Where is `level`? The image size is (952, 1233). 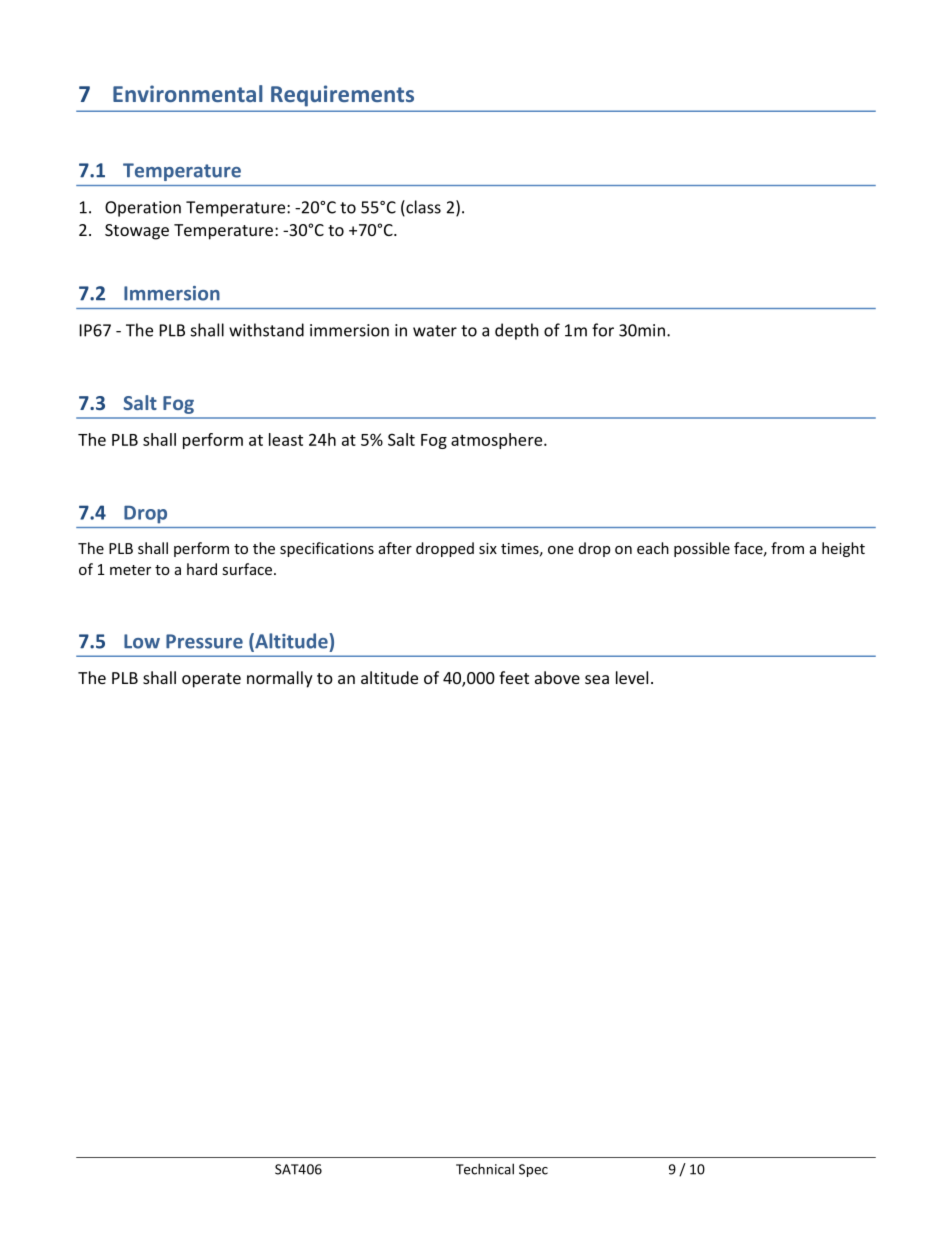 level is located at coordinates (632, 677).
